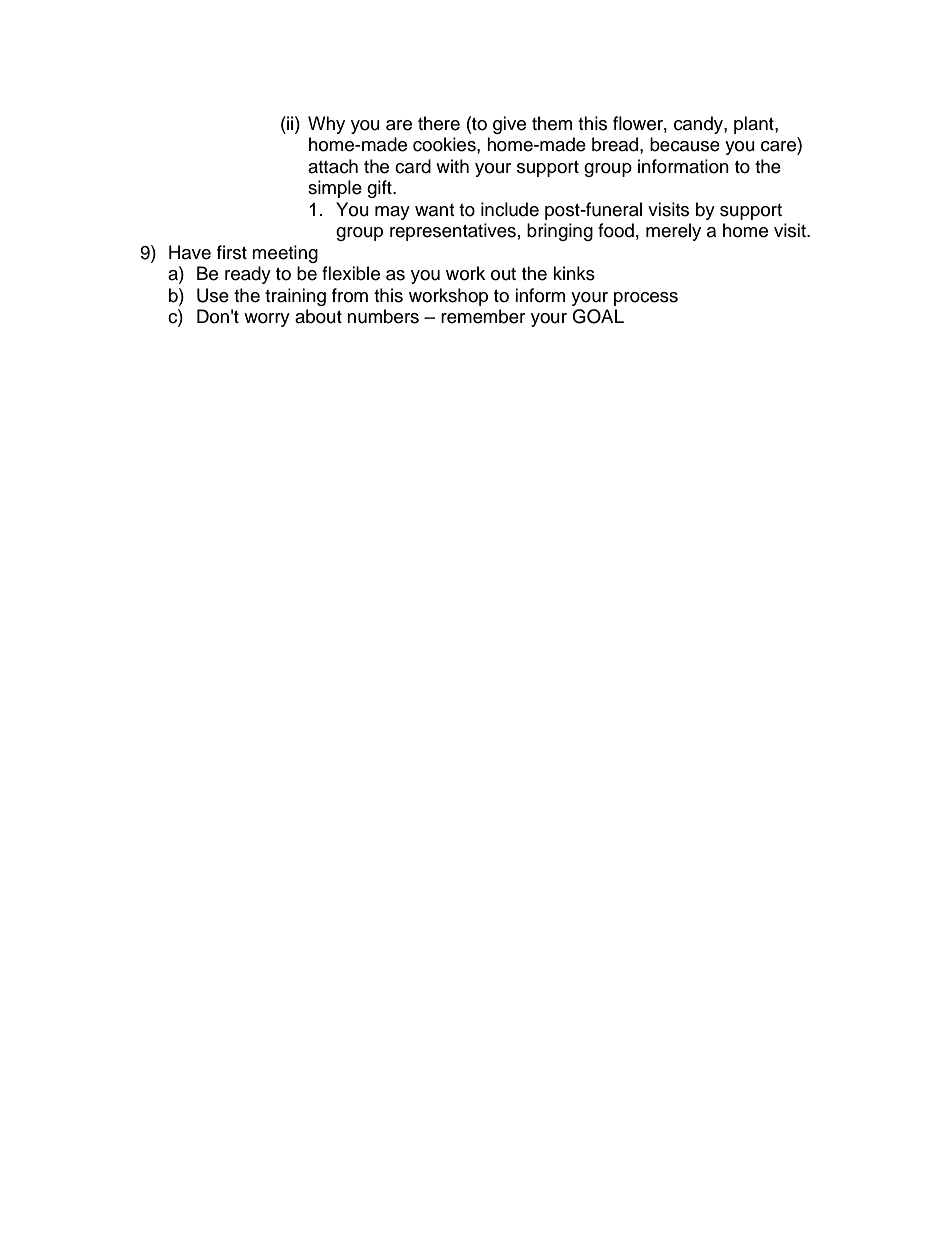 The image size is (952, 1233). Describe the element at coordinates (232, 252) in the screenshot. I see `first` at that location.
